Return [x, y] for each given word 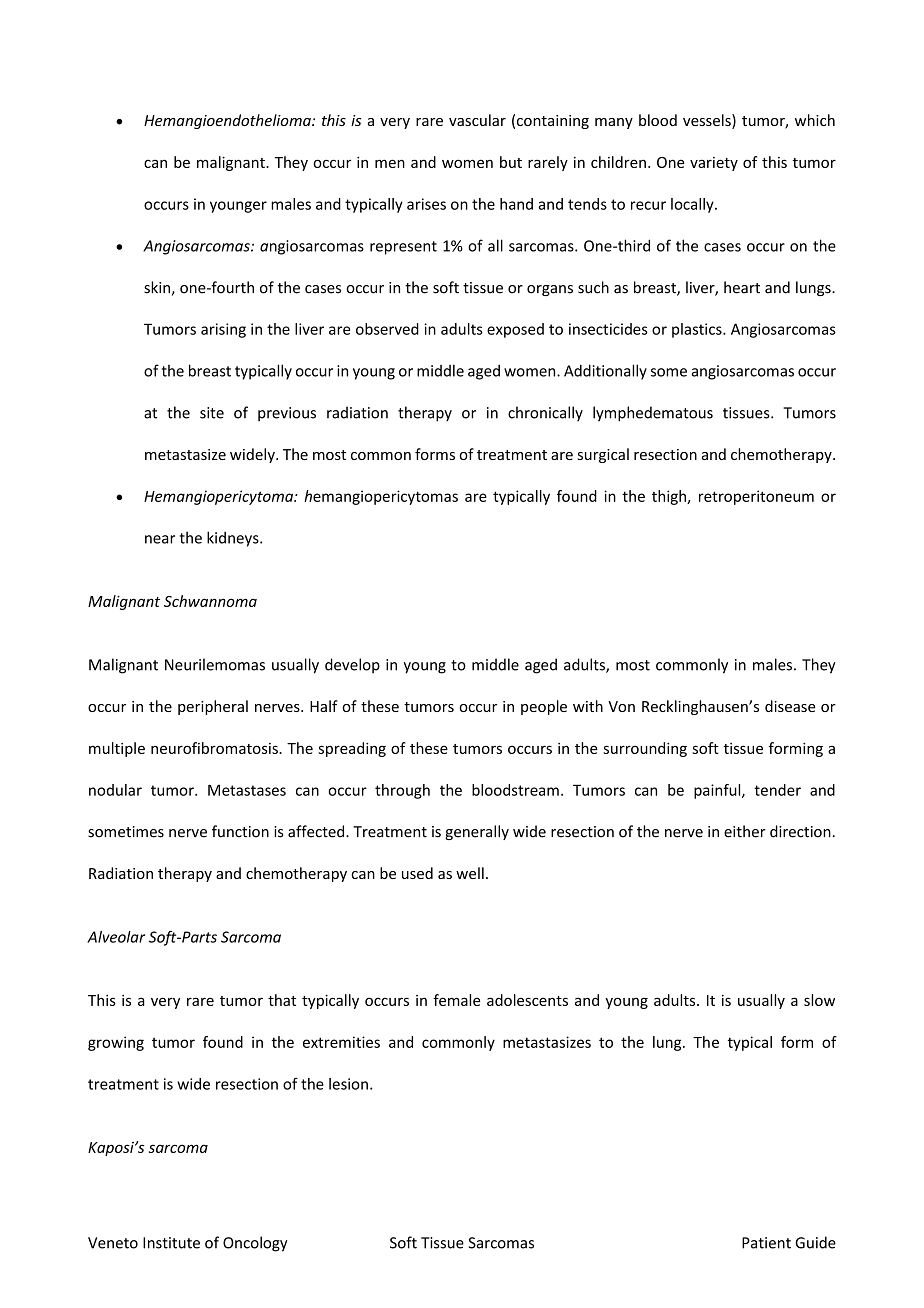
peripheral [213, 707]
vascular [477, 120]
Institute [171, 1243]
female [456, 1000]
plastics [698, 330]
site [212, 413]
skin [157, 287]
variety [714, 164]
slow [819, 1000]
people [544, 707]
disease [790, 706]
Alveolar [116, 937]
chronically [545, 414]
